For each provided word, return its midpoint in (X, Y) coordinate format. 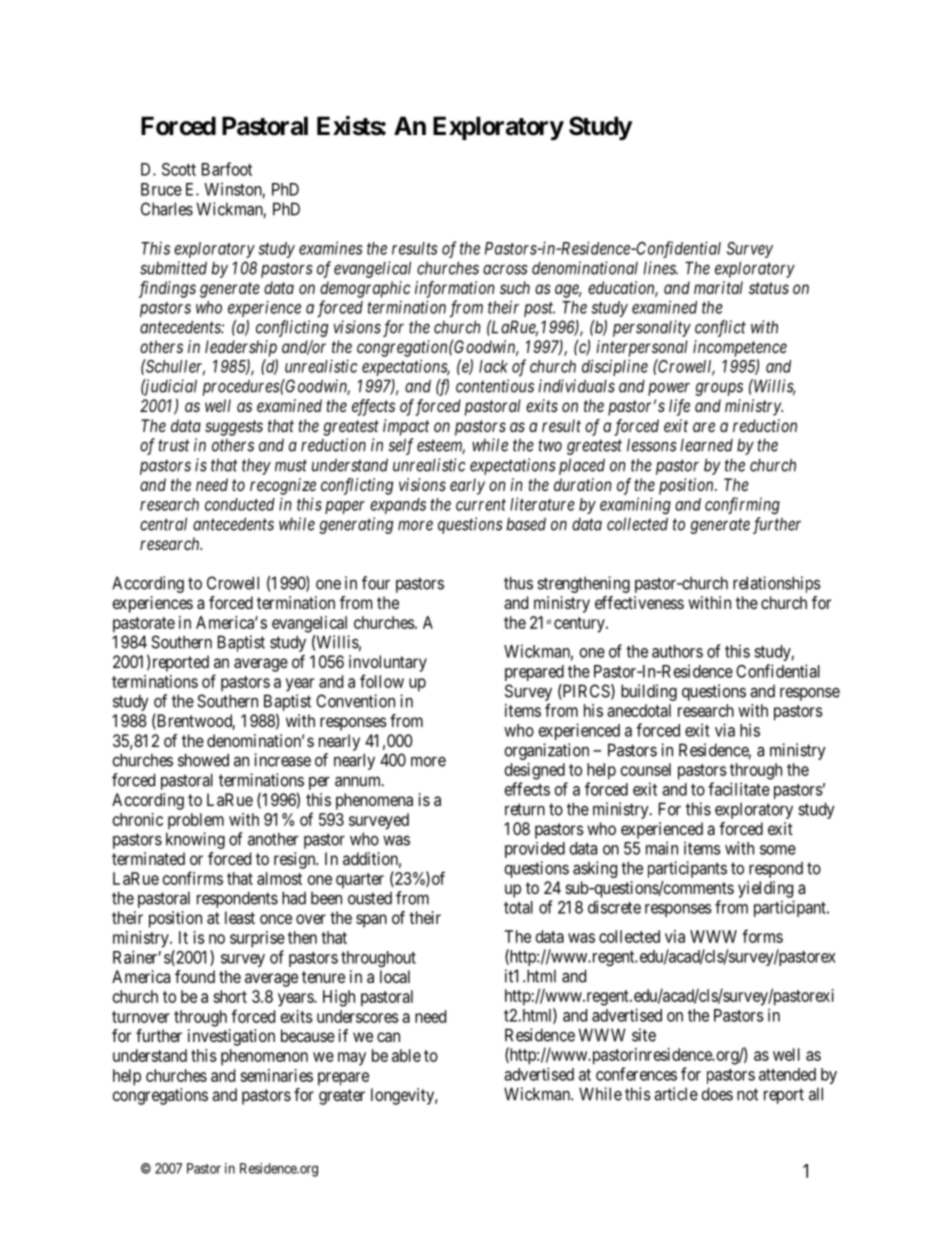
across (505, 269)
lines (660, 268)
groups (719, 389)
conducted (240, 504)
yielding (765, 889)
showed (203, 760)
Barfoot (227, 169)
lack (493, 366)
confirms (193, 878)
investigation (231, 1037)
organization (547, 751)
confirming (742, 505)
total (518, 907)
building (649, 692)
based (526, 524)
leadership (241, 348)
